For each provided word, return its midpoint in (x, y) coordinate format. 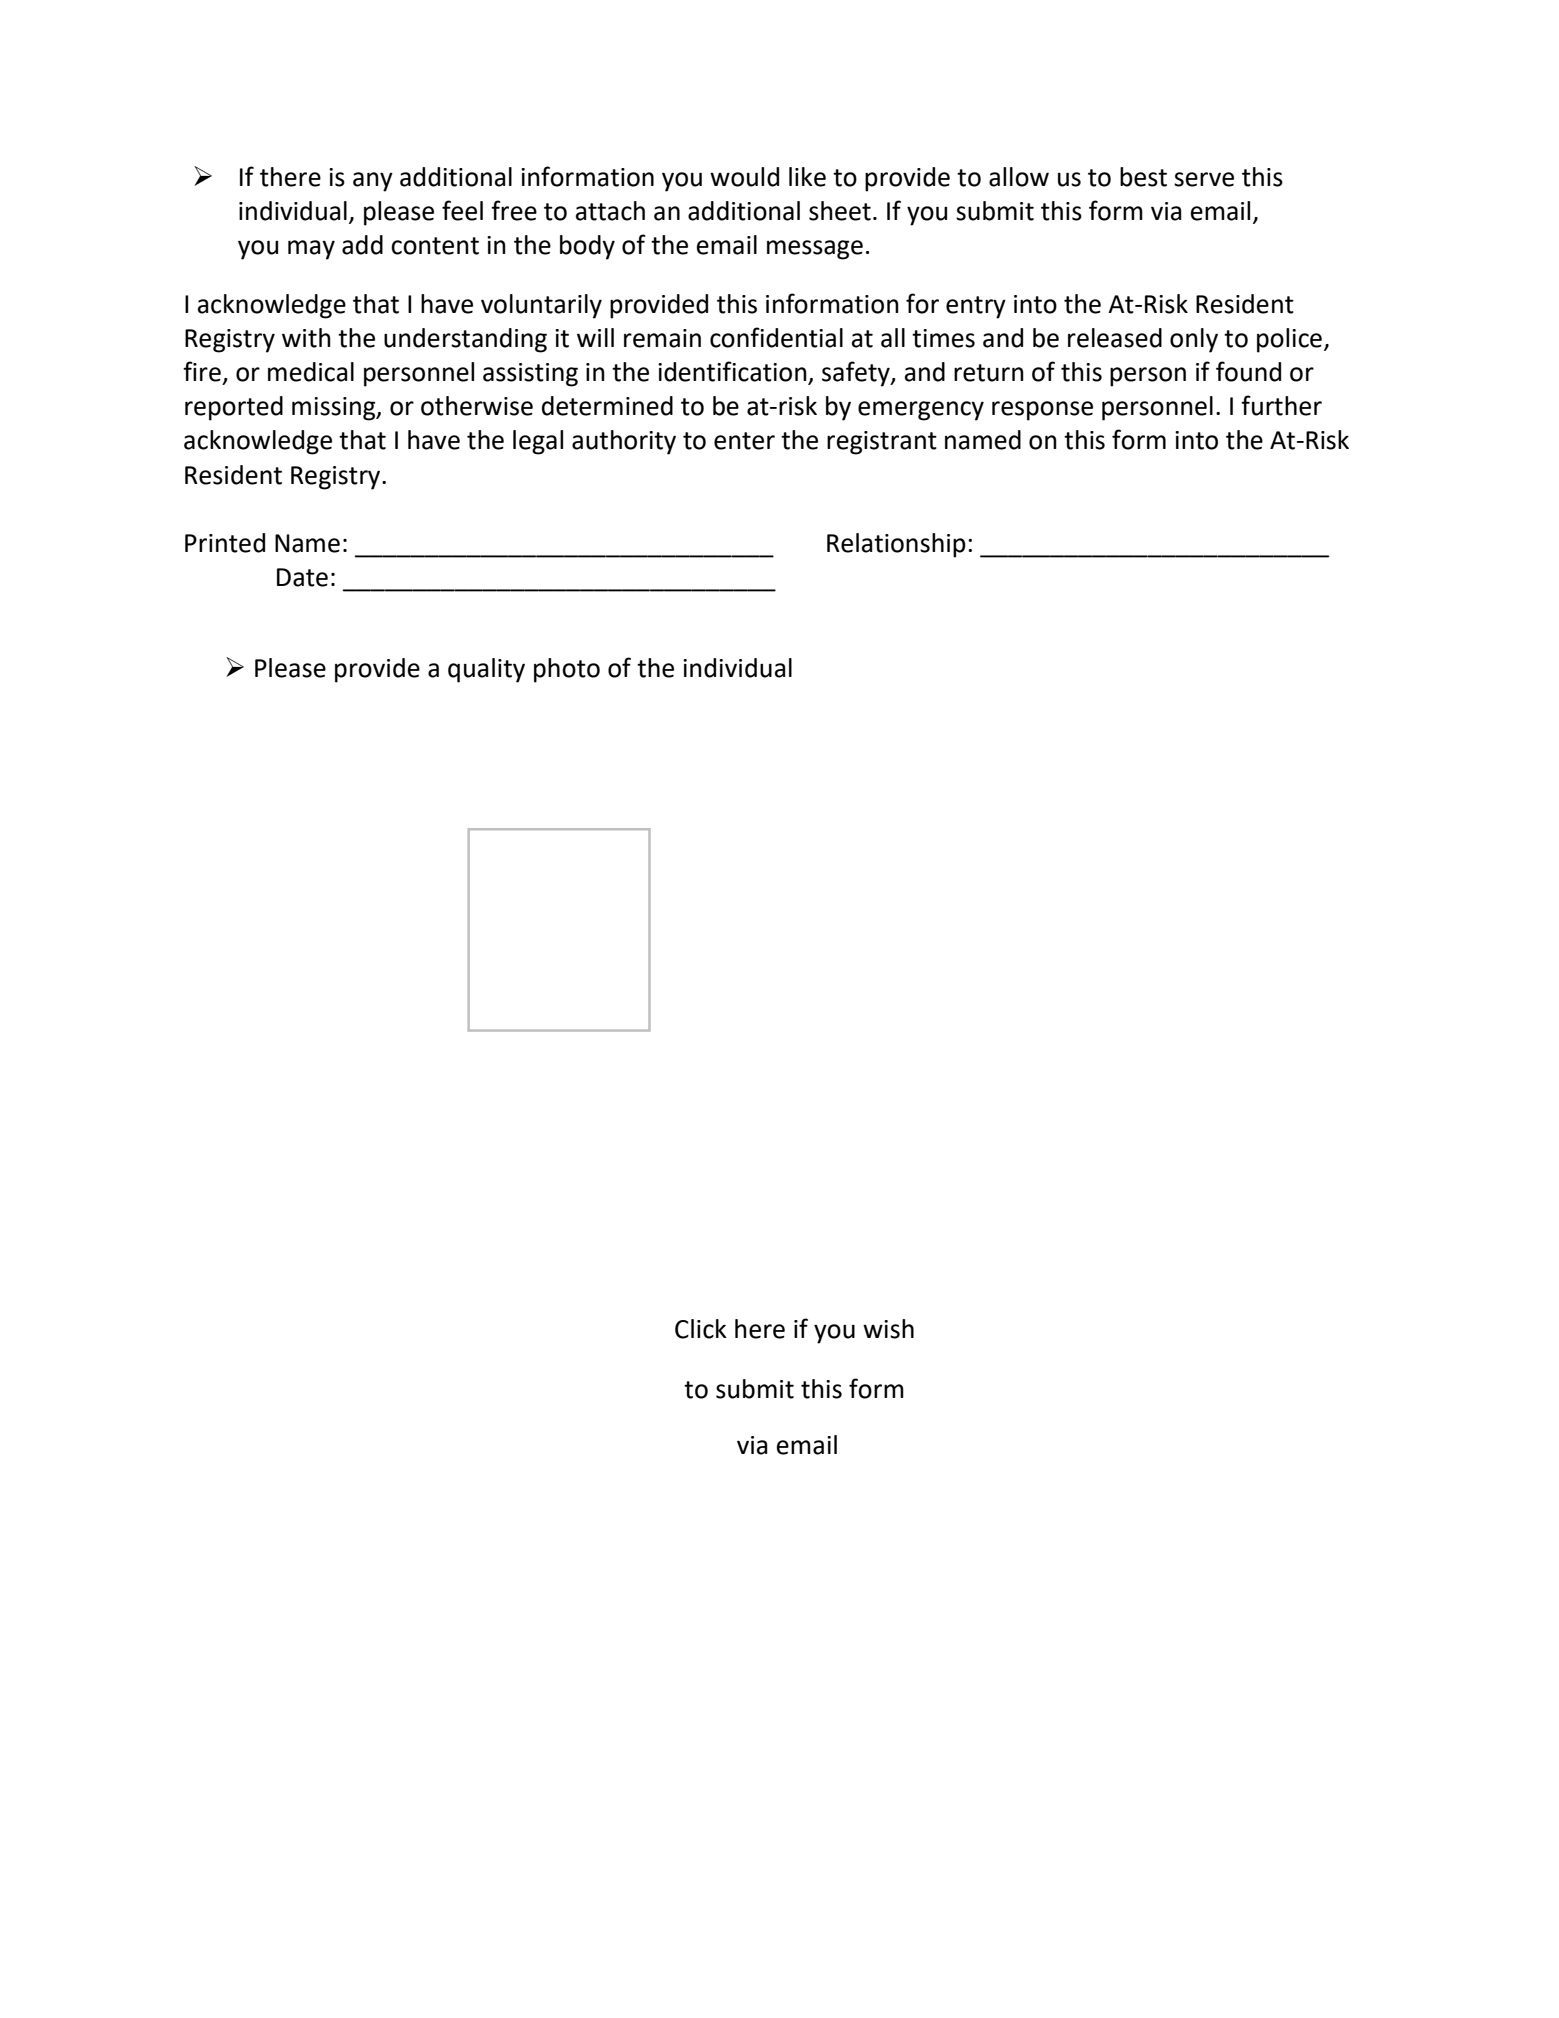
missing (335, 409)
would (744, 177)
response (1042, 411)
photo (567, 670)
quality (486, 670)
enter (744, 441)
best (1143, 177)
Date (302, 577)
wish (888, 1329)
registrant (882, 443)
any (373, 182)
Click (701, 1329)
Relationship (896, 545)
